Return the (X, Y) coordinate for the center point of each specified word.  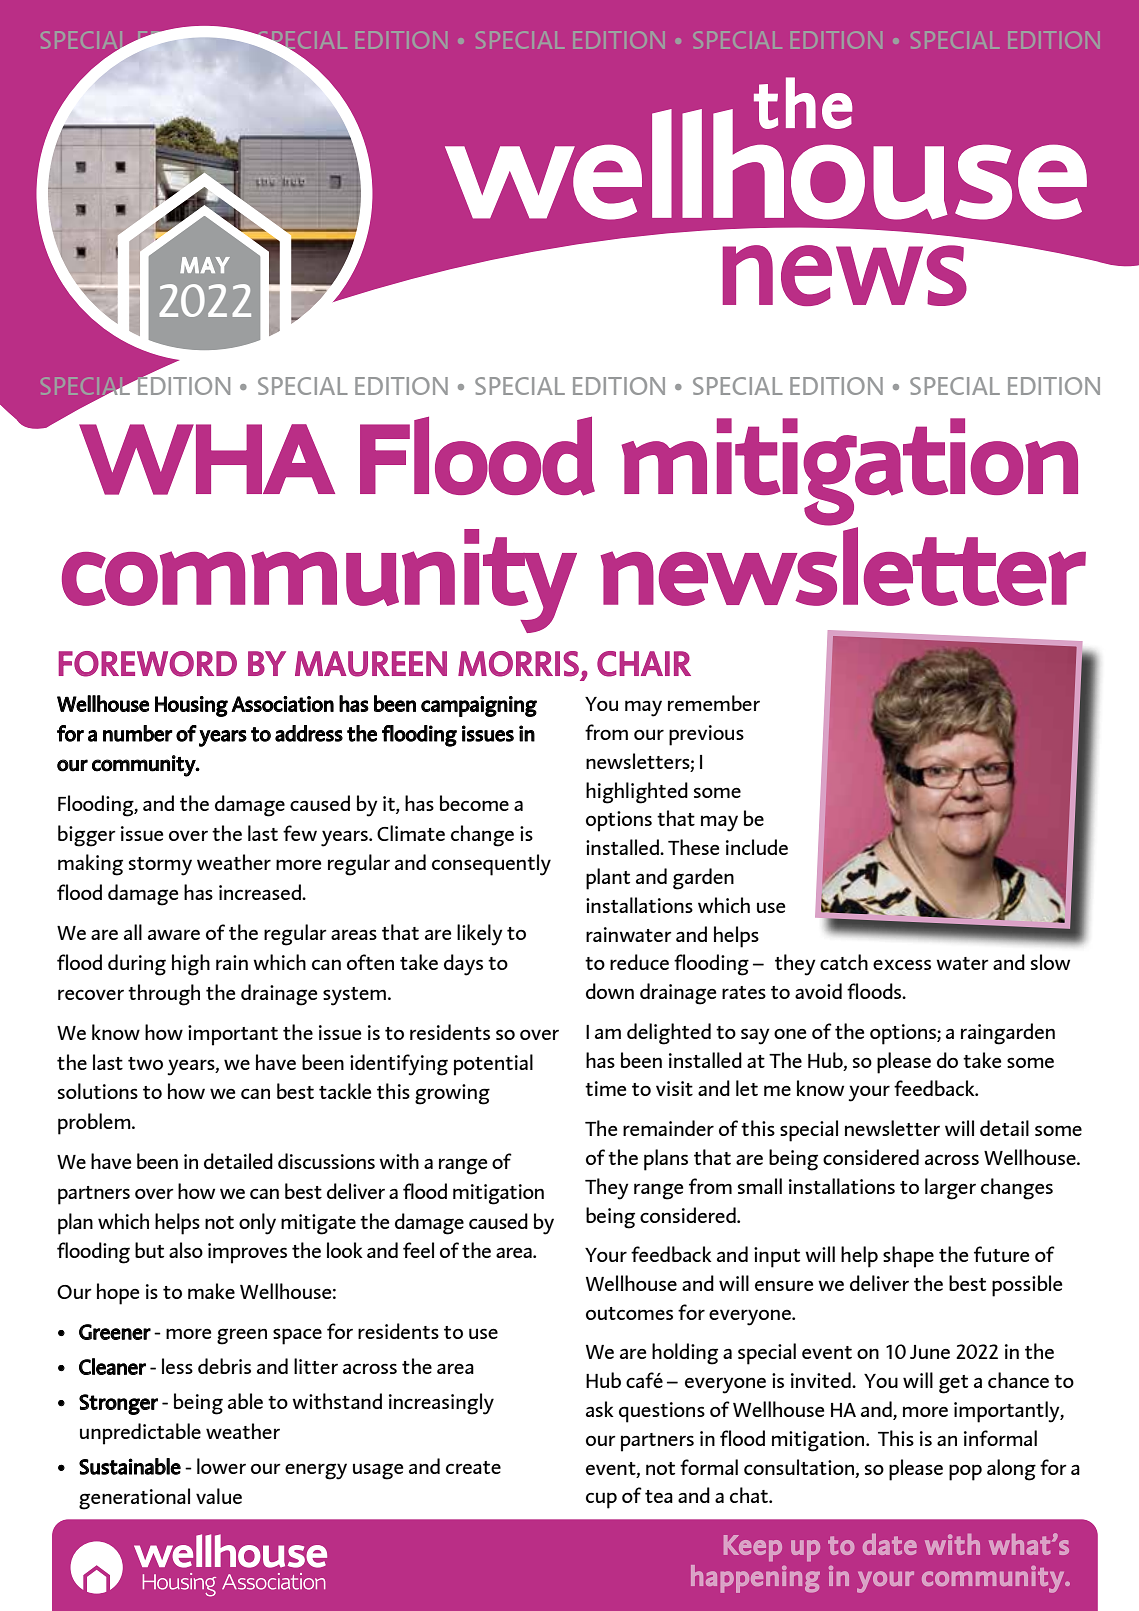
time (605, 1088)
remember (714, 703)
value (219, 1496)
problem (95, 1124)
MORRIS (518, 664)
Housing (191, 706)
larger (950, 1189)
